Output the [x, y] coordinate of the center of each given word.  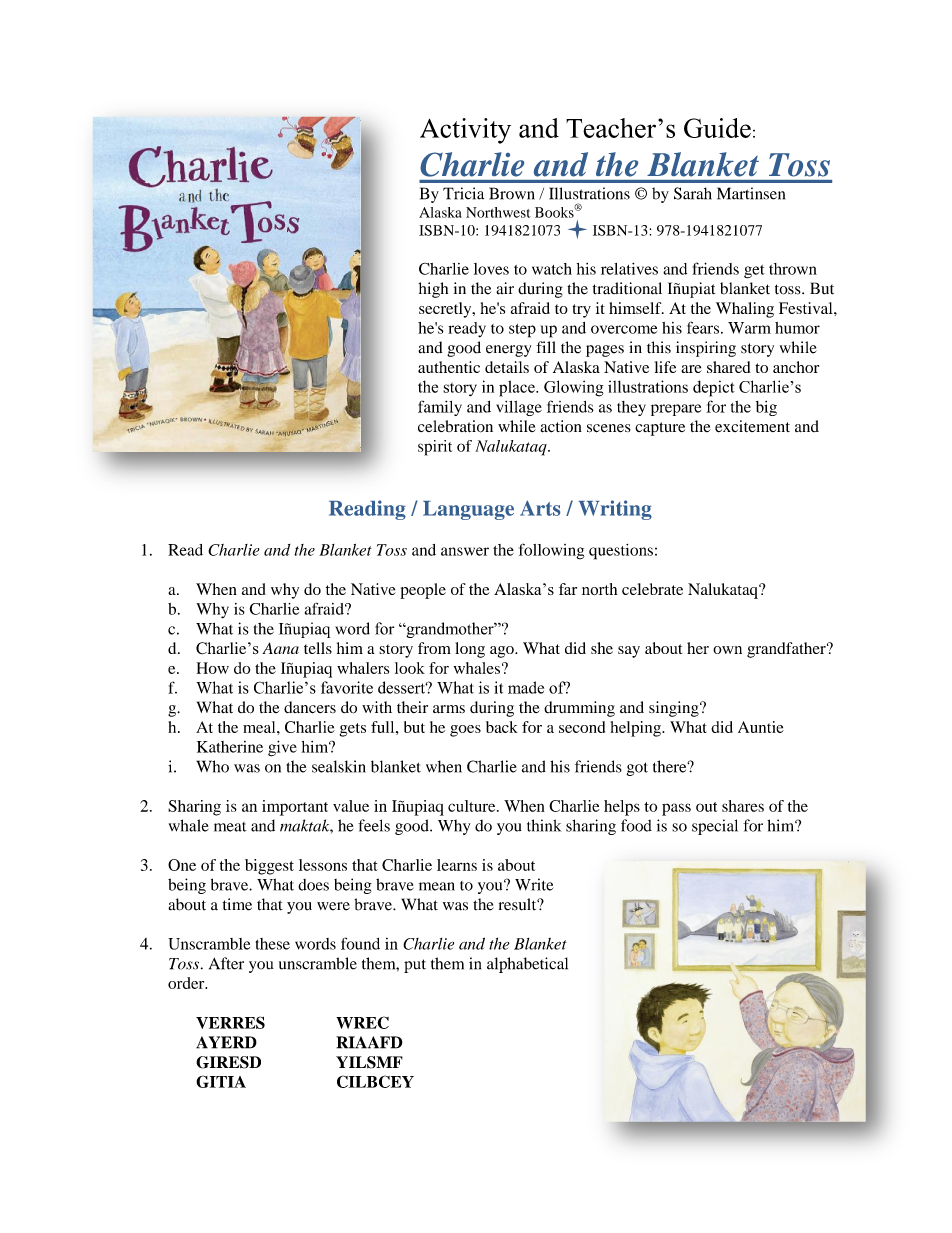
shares [743, 806]
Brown [512, 193]
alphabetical [527, 965]
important [295, 808]
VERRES [230, 1022]
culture [473, 806]
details [507, 367]
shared [729, 367]
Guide [717, 128]
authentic [449, 367]
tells [318, 648]
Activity [465, 131]
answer [465, 551]
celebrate [652, 589]
